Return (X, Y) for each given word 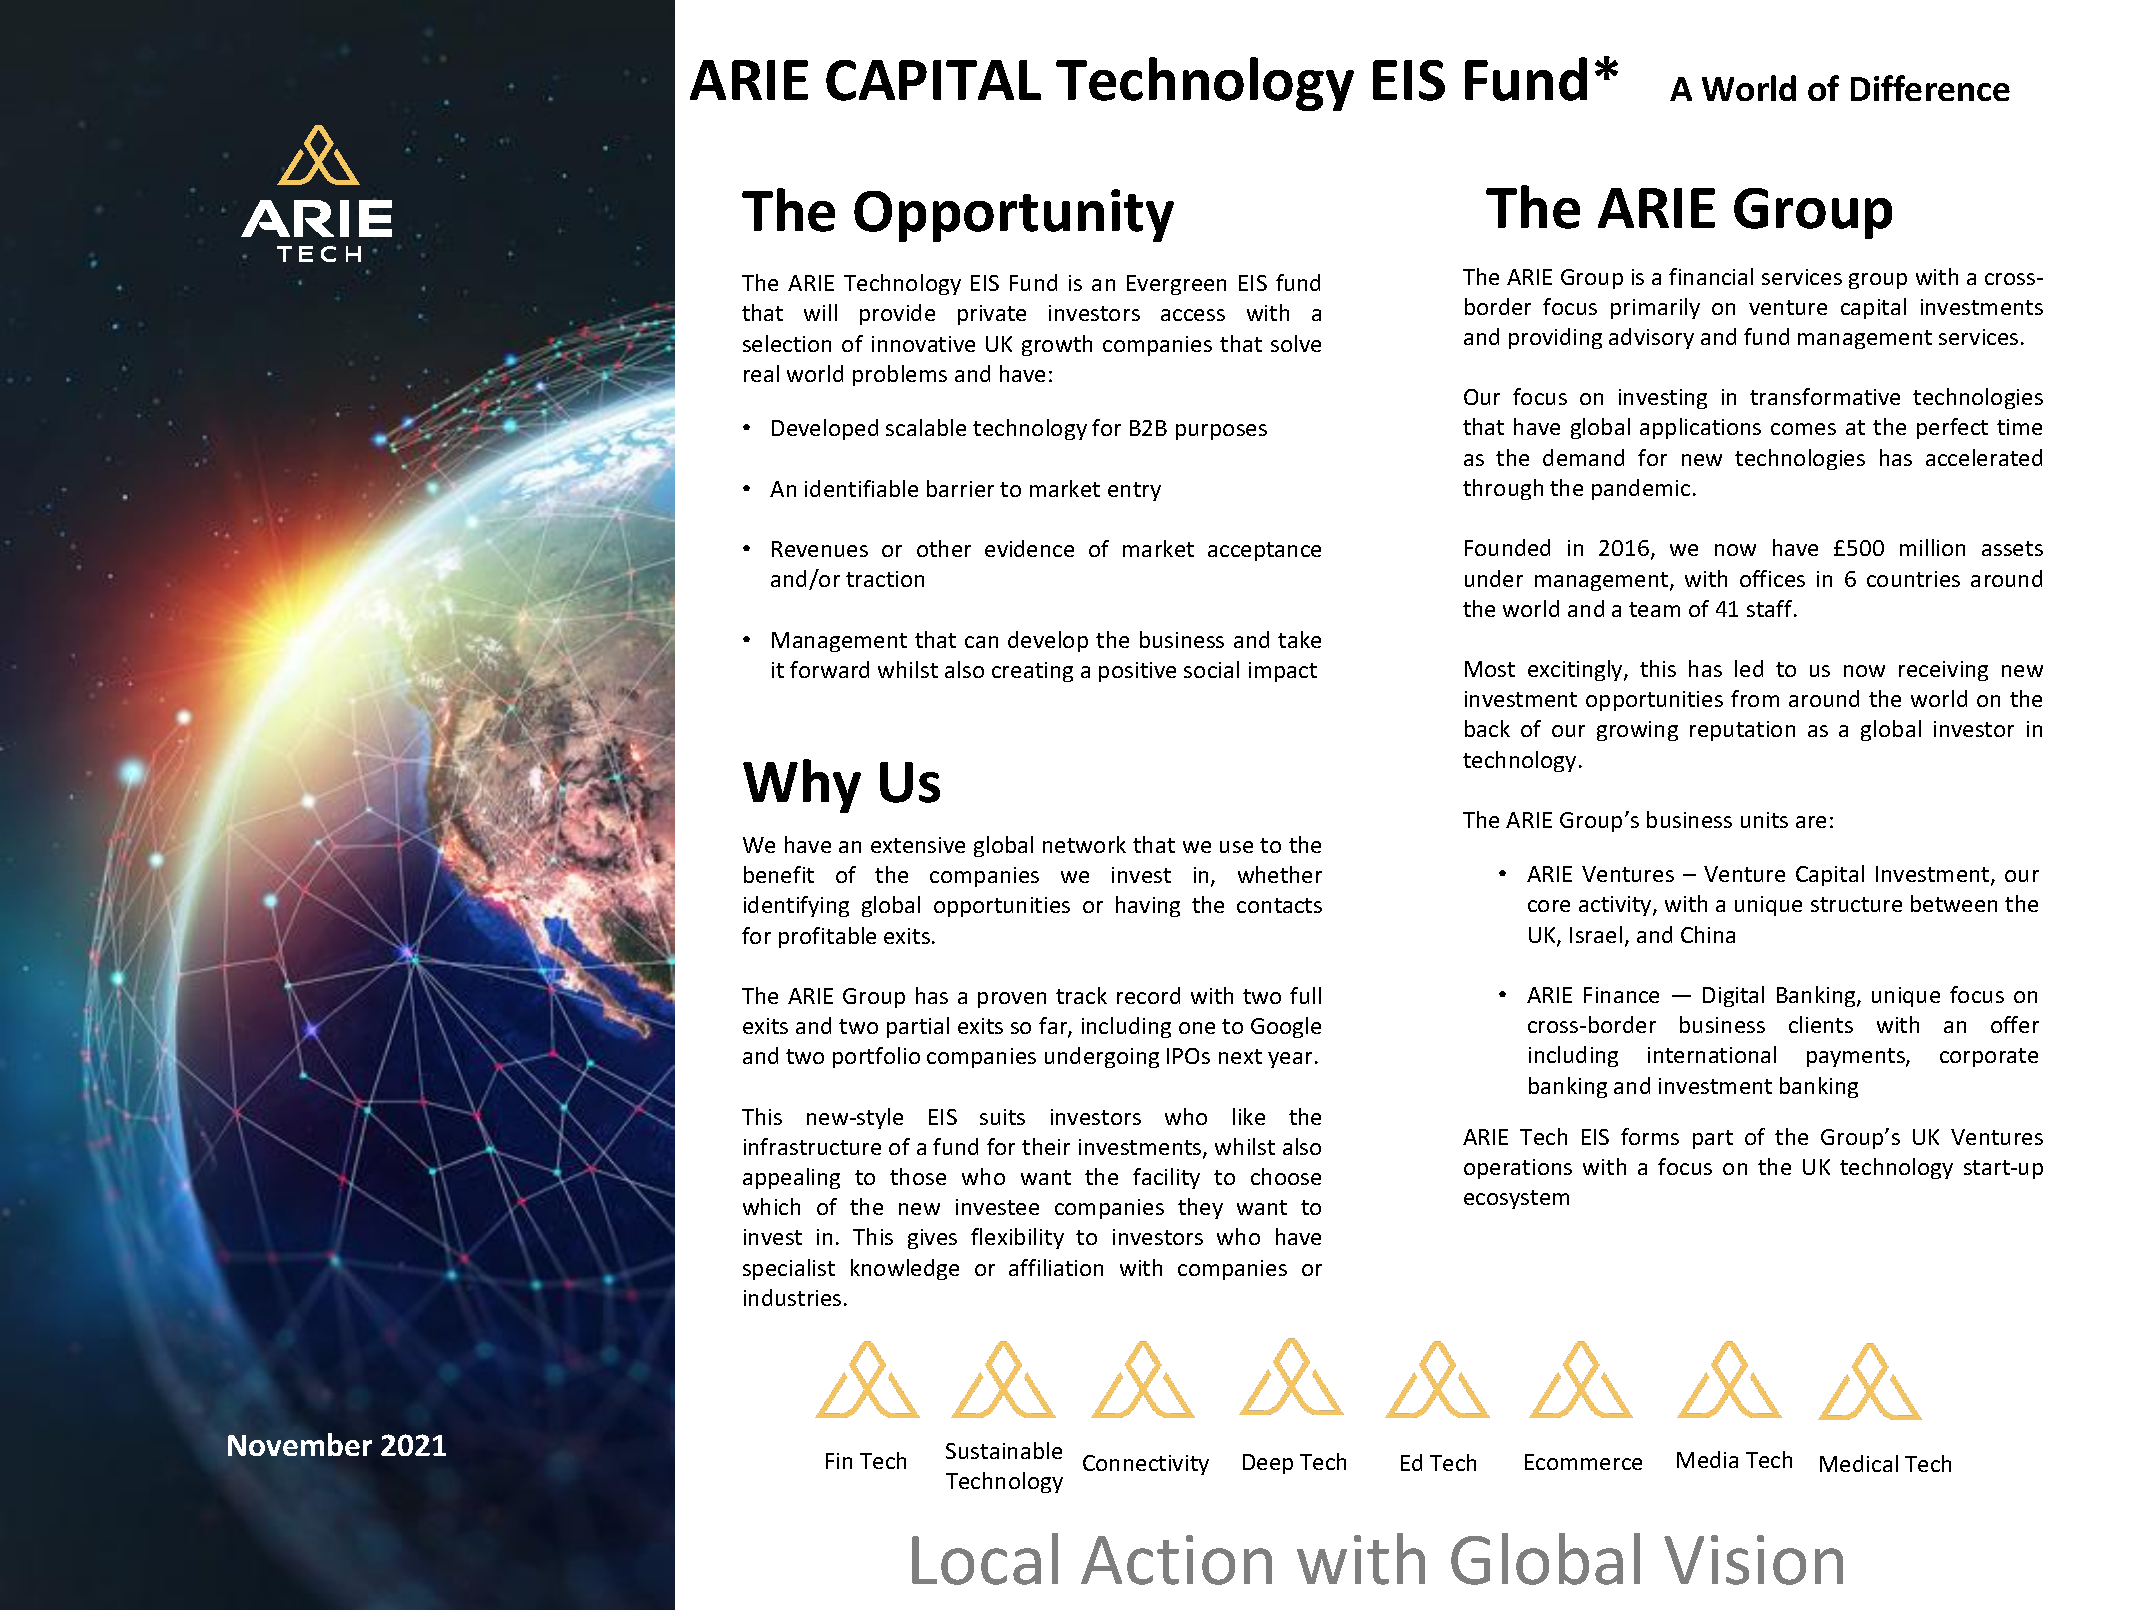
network (1084, 844)
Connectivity (1146, 1465)
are (1811, 822)
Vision (1753, 1560)
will (820, 312)
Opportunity (1014, 215)
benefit (779, 874)
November (300, 1444)
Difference (1930, 88)
